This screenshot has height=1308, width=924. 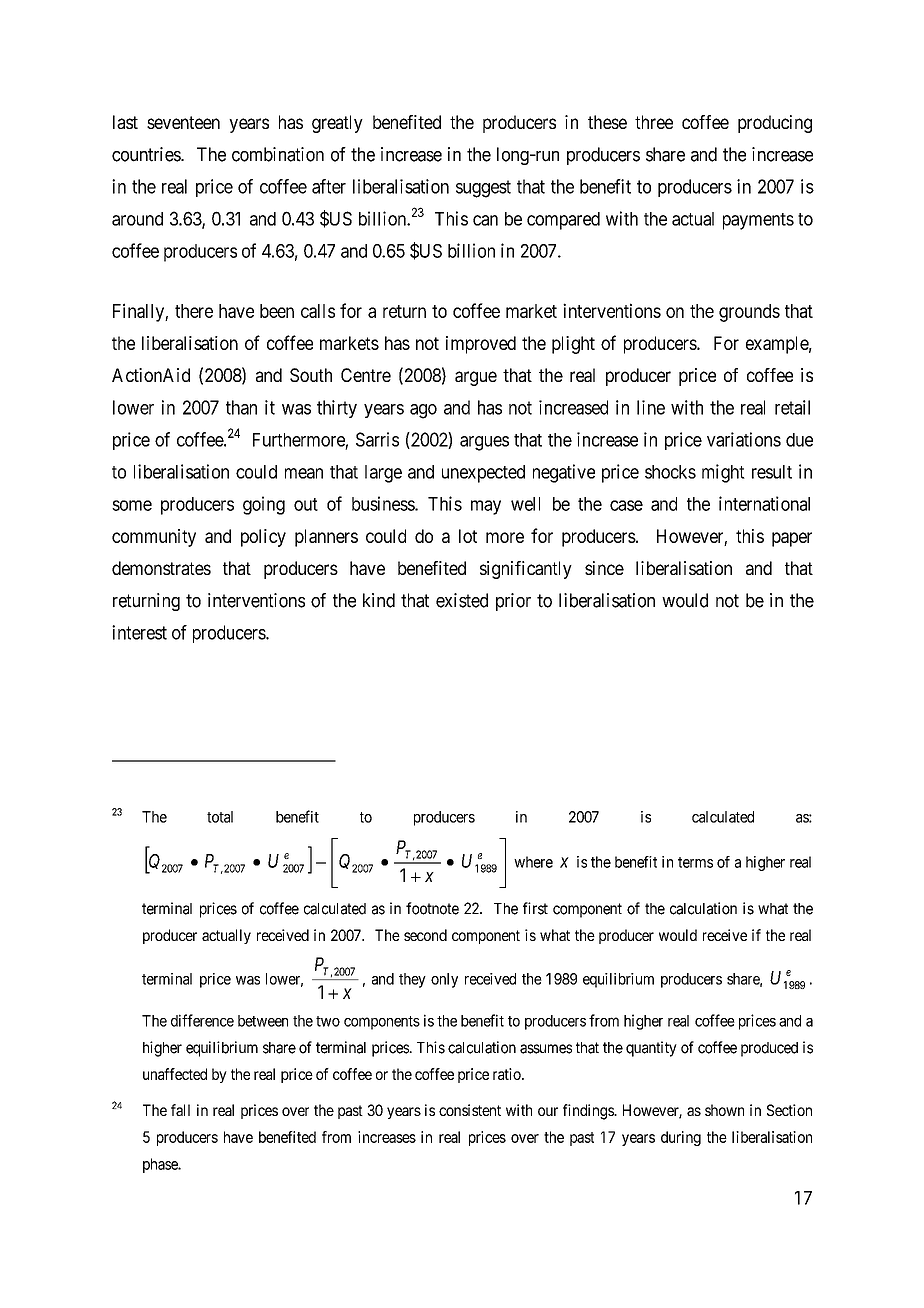 What do you see at coordinates (139, 632) in the screenshot?
I see `interest` at bounding box center [139, 632].
